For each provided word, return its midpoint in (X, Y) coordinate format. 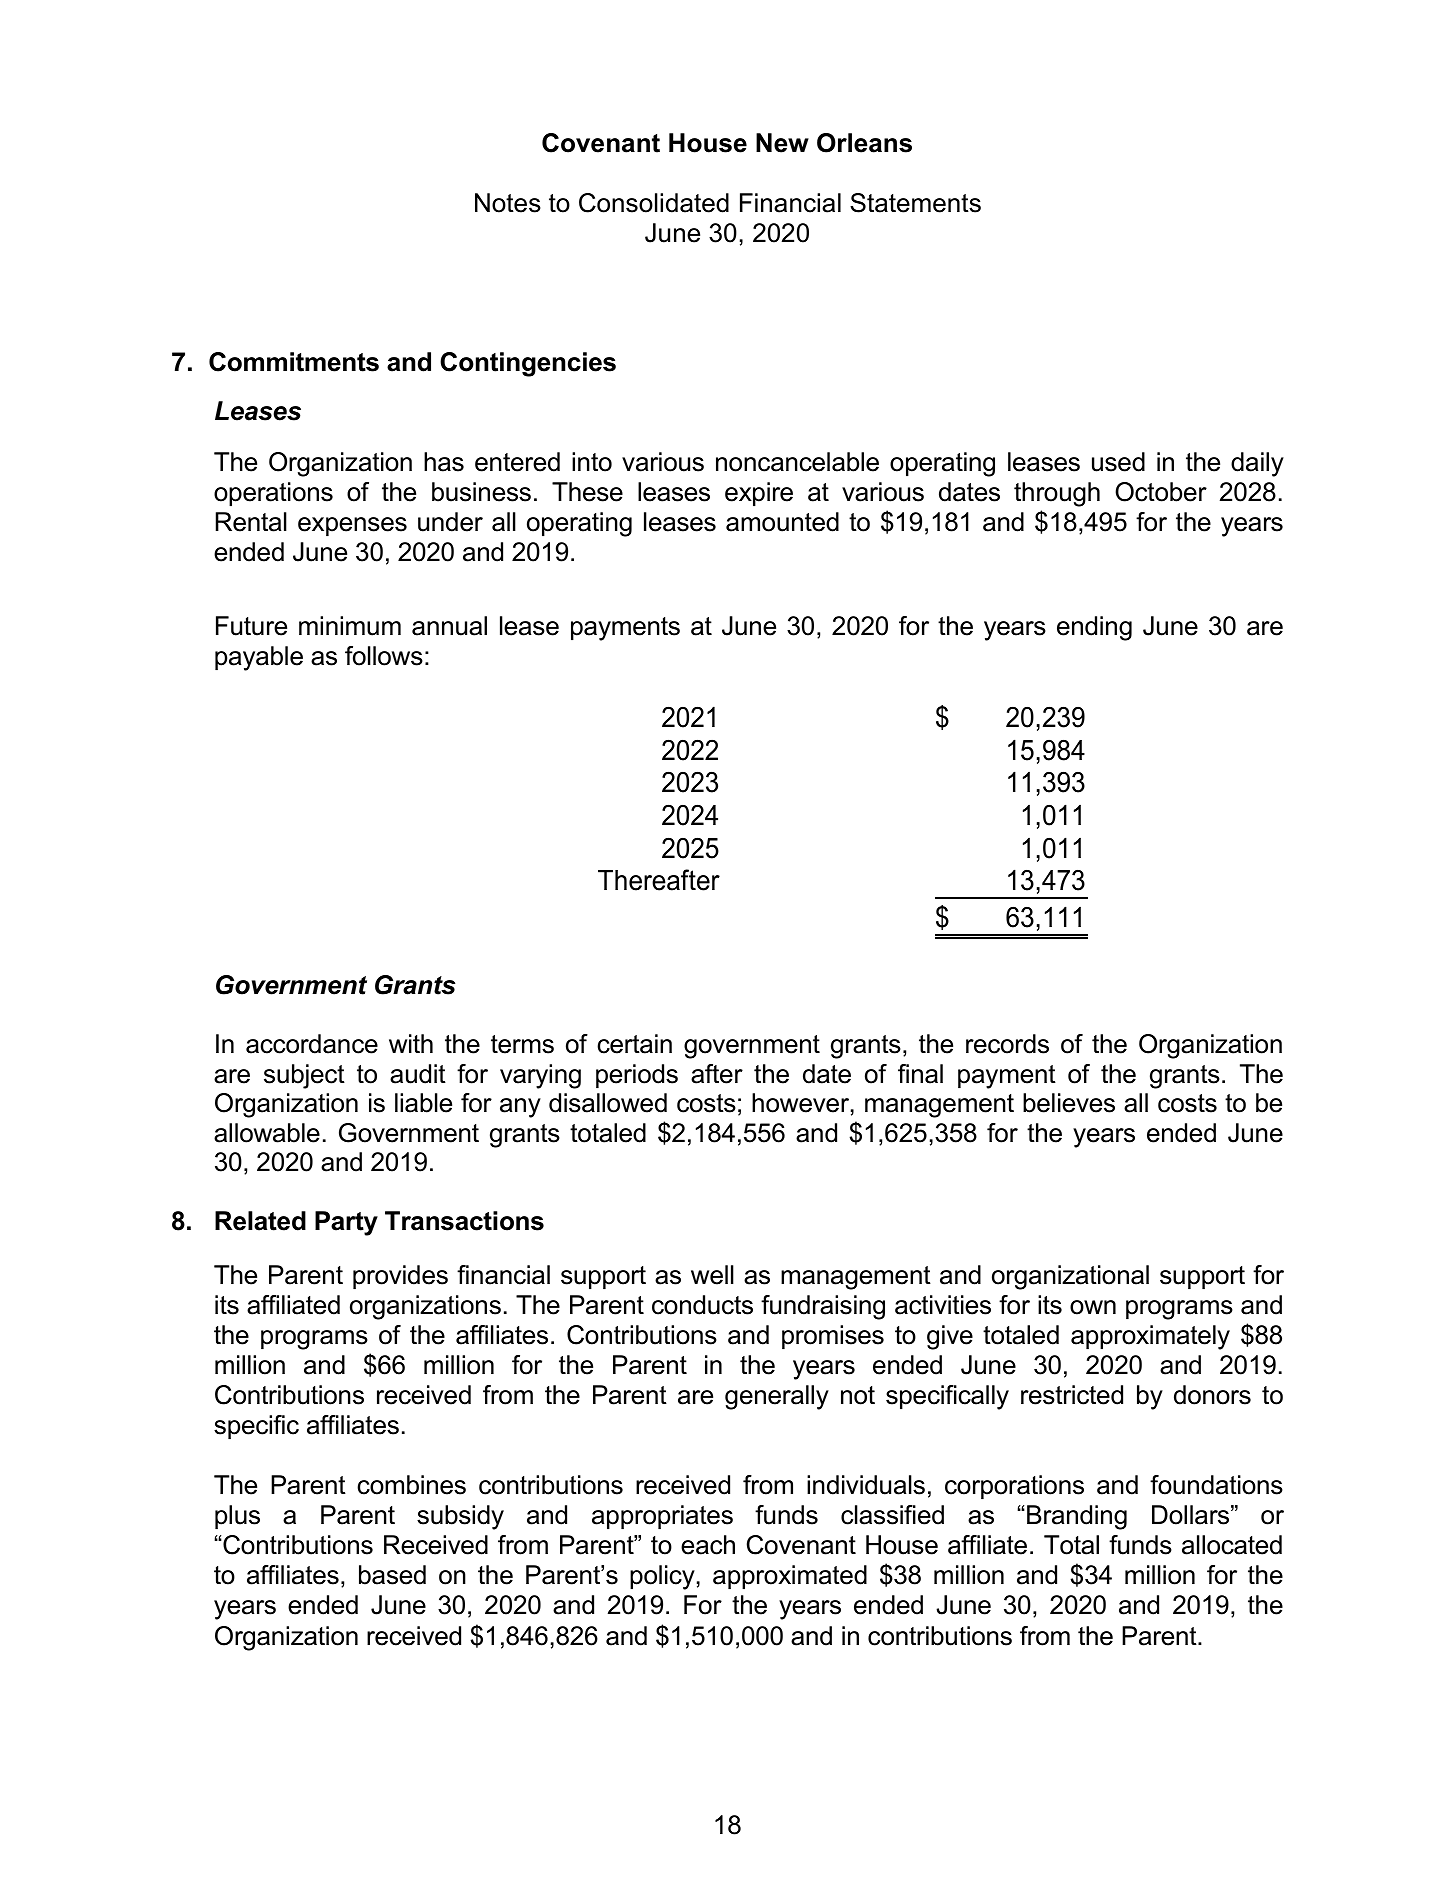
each (708, 1545)
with (411, 1043)
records (1007, 1044)
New (782, 143)
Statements (915, 203)
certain (634, 1044)
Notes (508, 203)
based (392, 1575)
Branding (1077, 1517)
